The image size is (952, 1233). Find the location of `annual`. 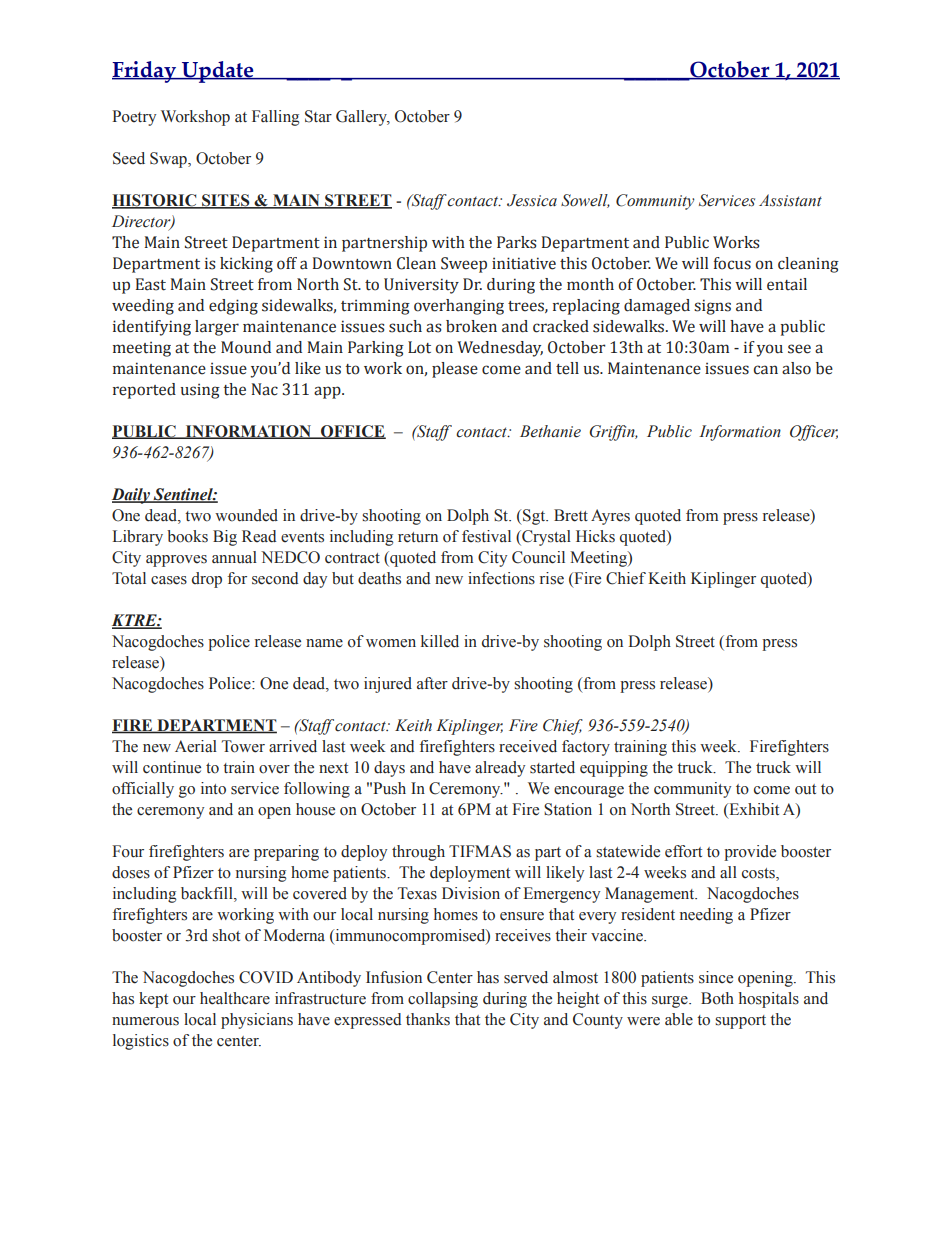

annual is located at coordinates (234, 557).
